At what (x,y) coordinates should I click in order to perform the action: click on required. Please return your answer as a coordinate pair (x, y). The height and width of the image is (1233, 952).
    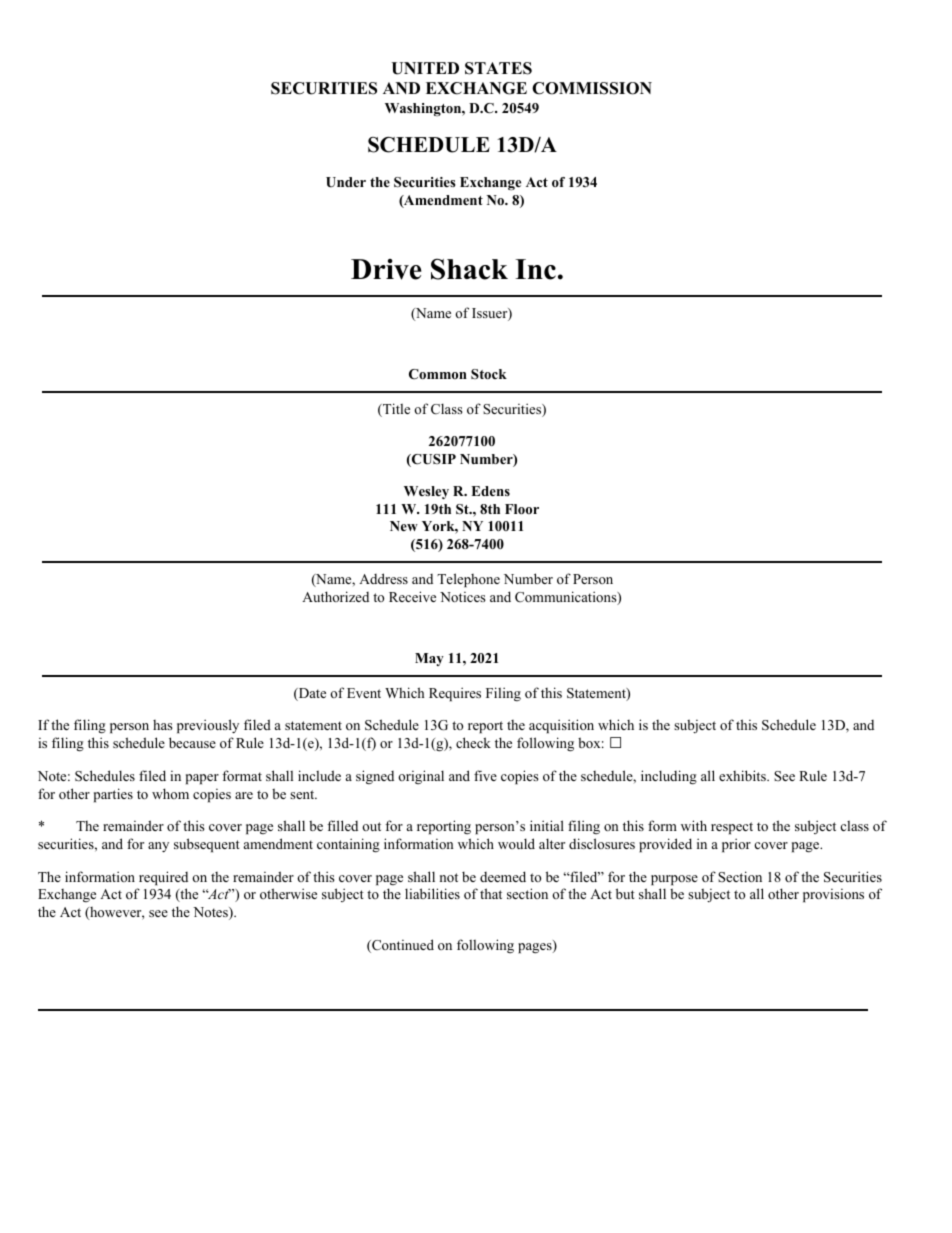
    Looking at the image, I should click on (163, 878).
